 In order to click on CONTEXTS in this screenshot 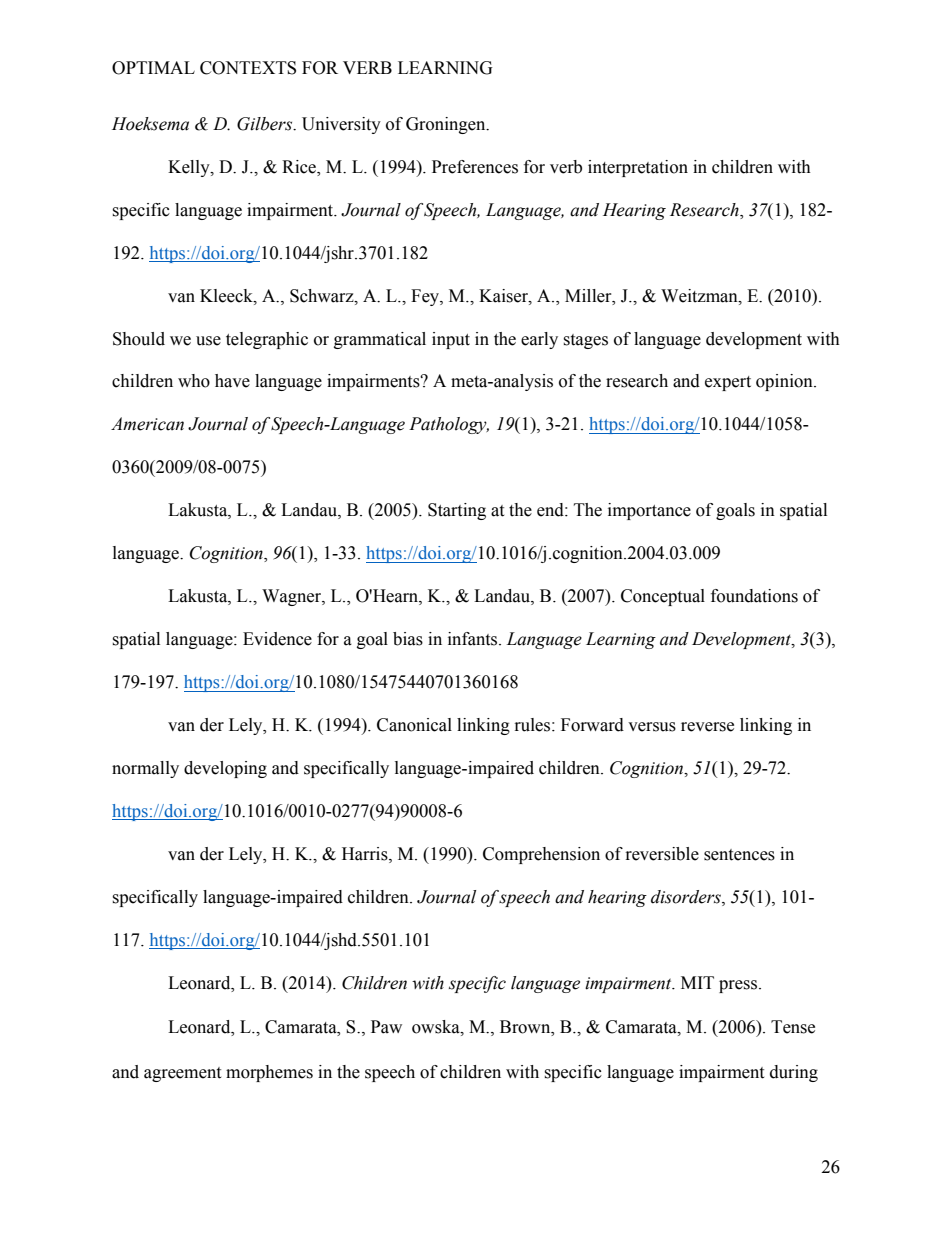, I will do `click(248, 68)`.
